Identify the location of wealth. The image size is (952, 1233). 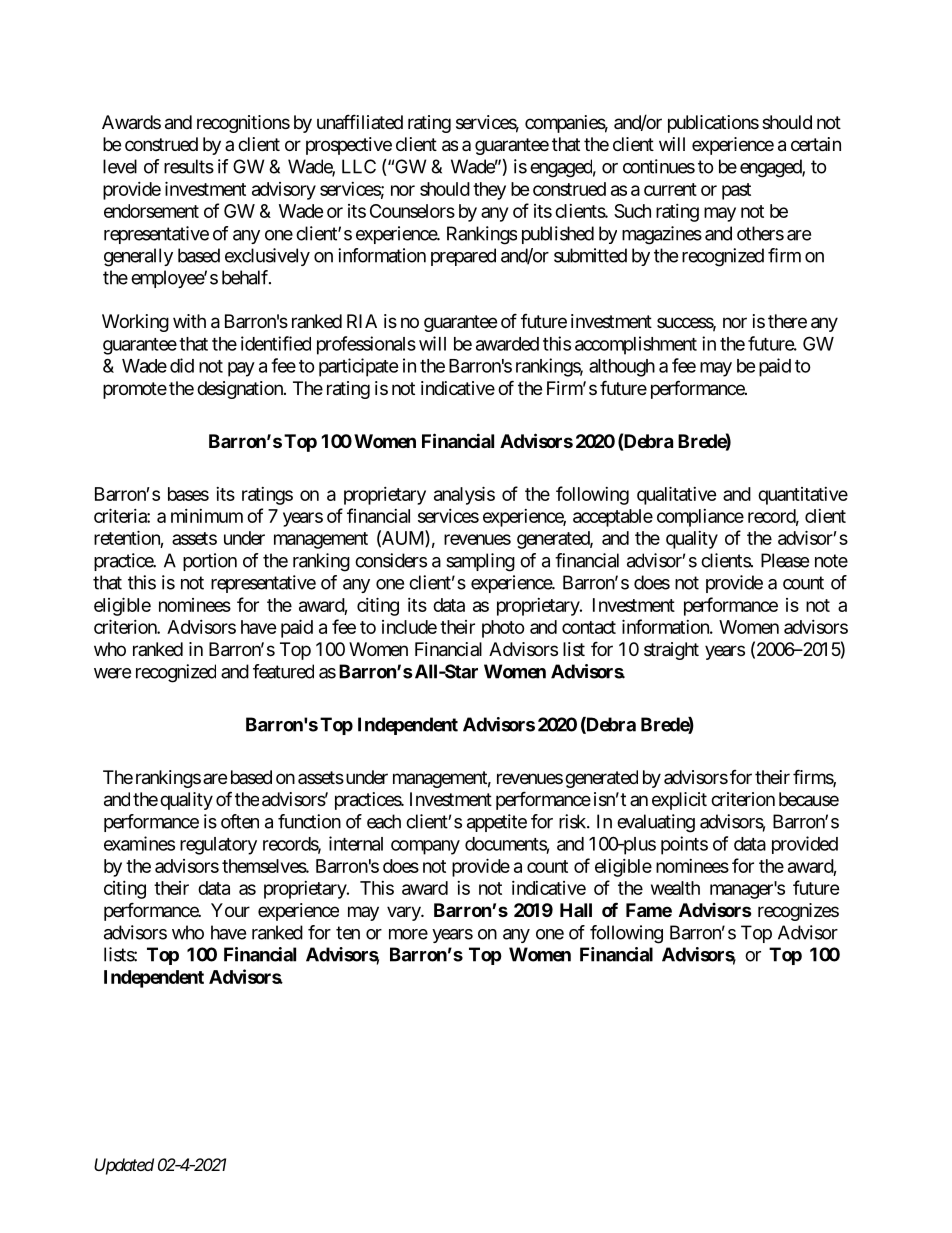
(675, 888).
